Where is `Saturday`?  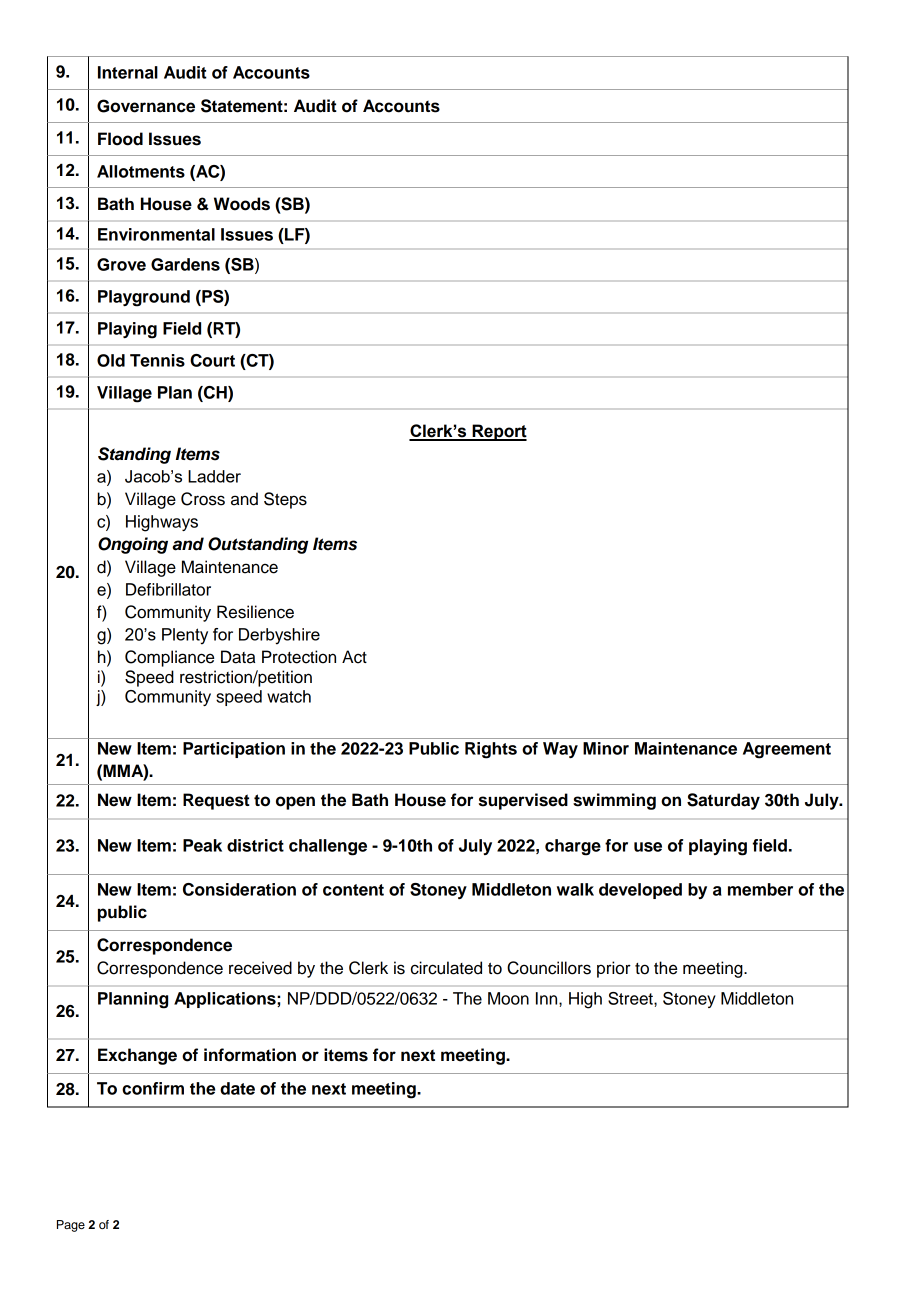
Saturday is located at coordinates (723, 801).
